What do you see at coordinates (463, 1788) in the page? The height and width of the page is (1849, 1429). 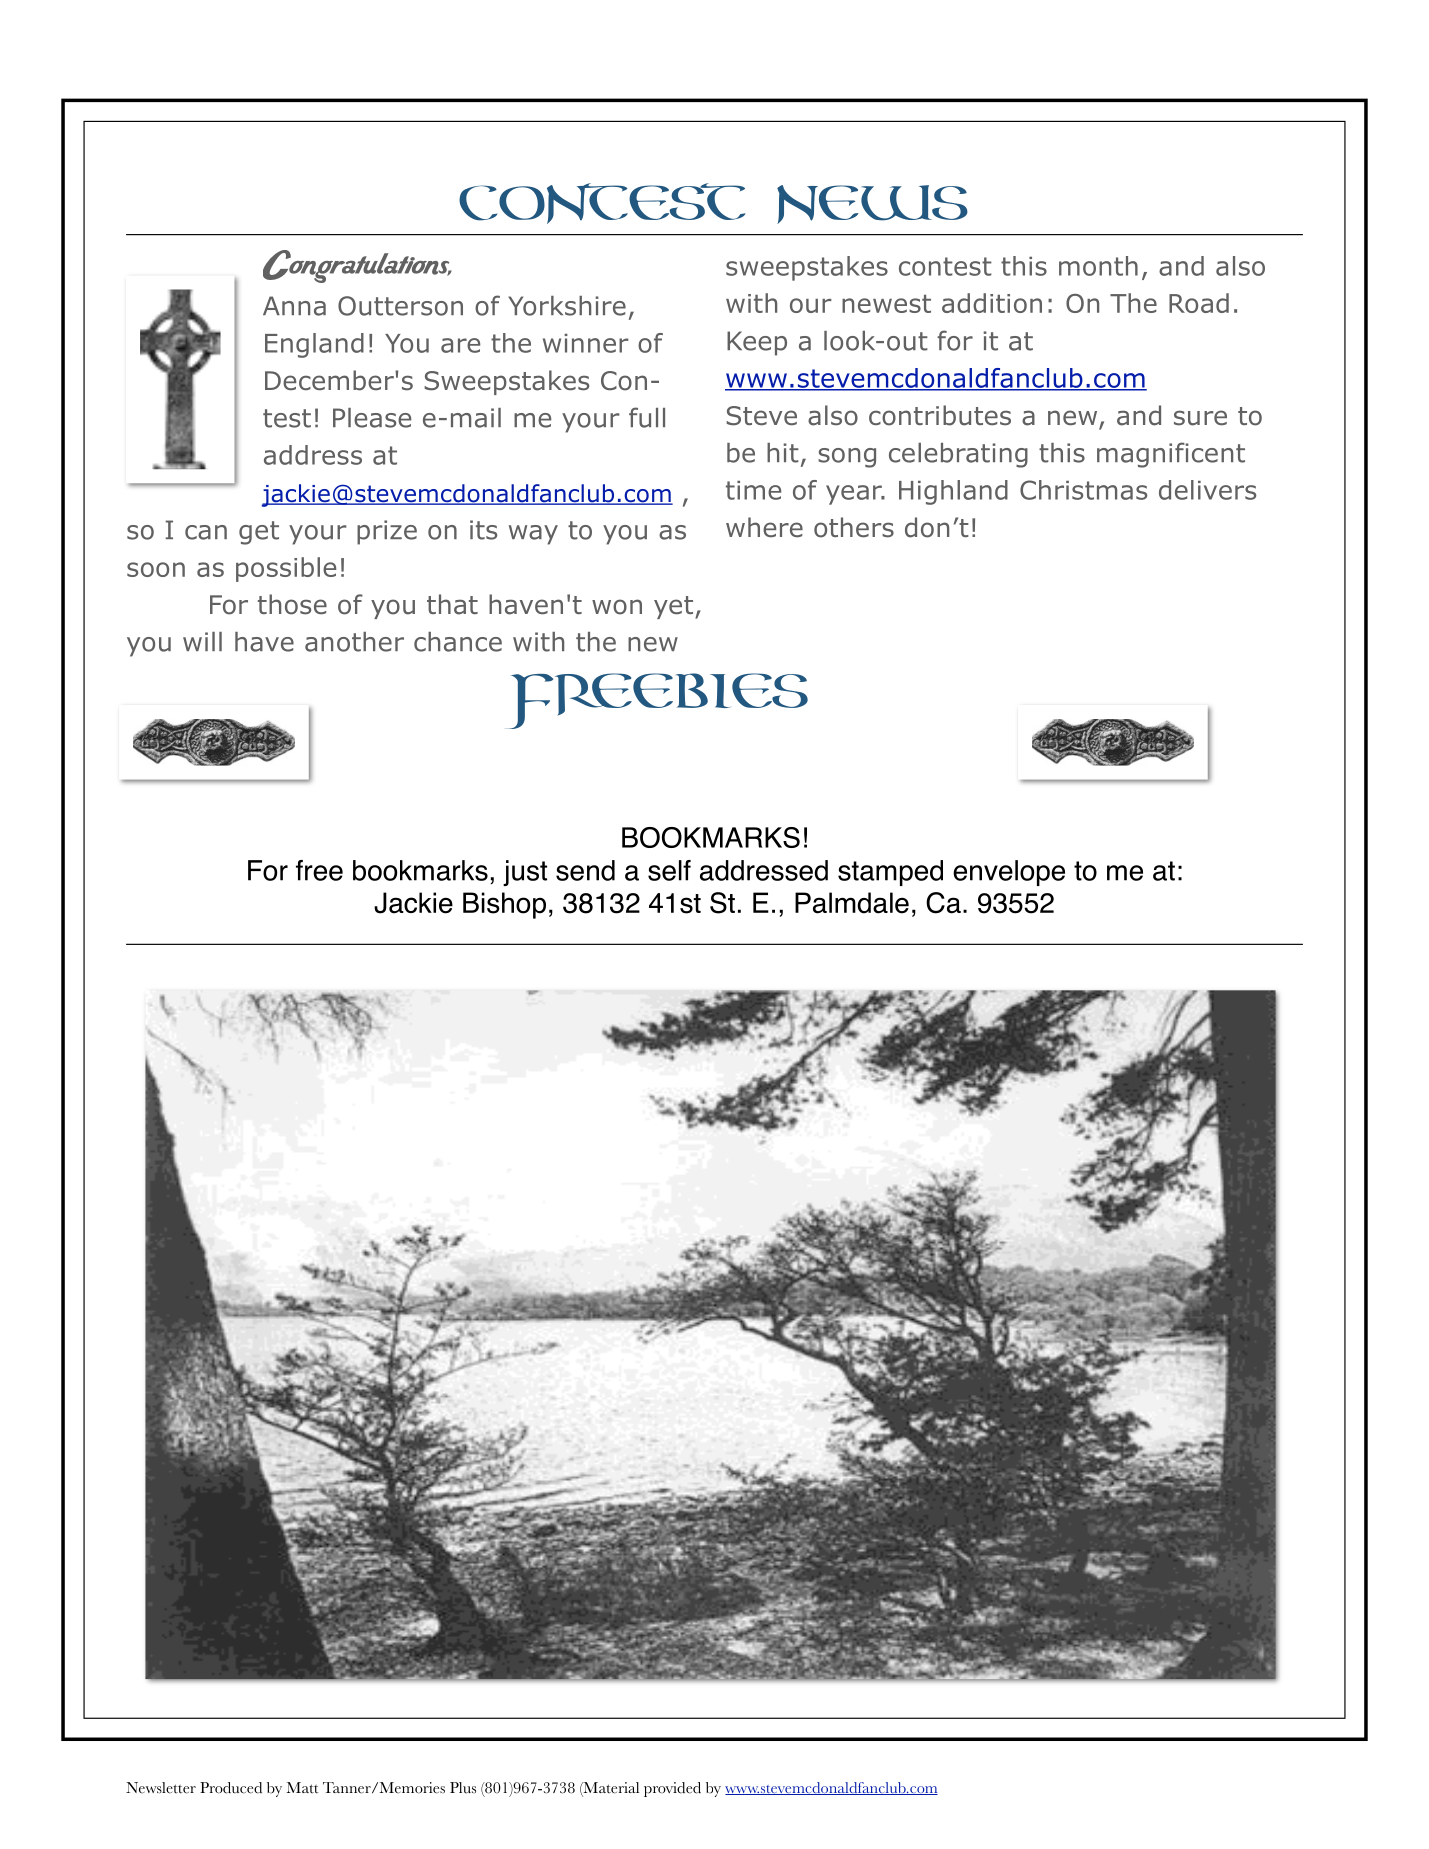 I see `Plus` at bounding box center [463, 1788].
